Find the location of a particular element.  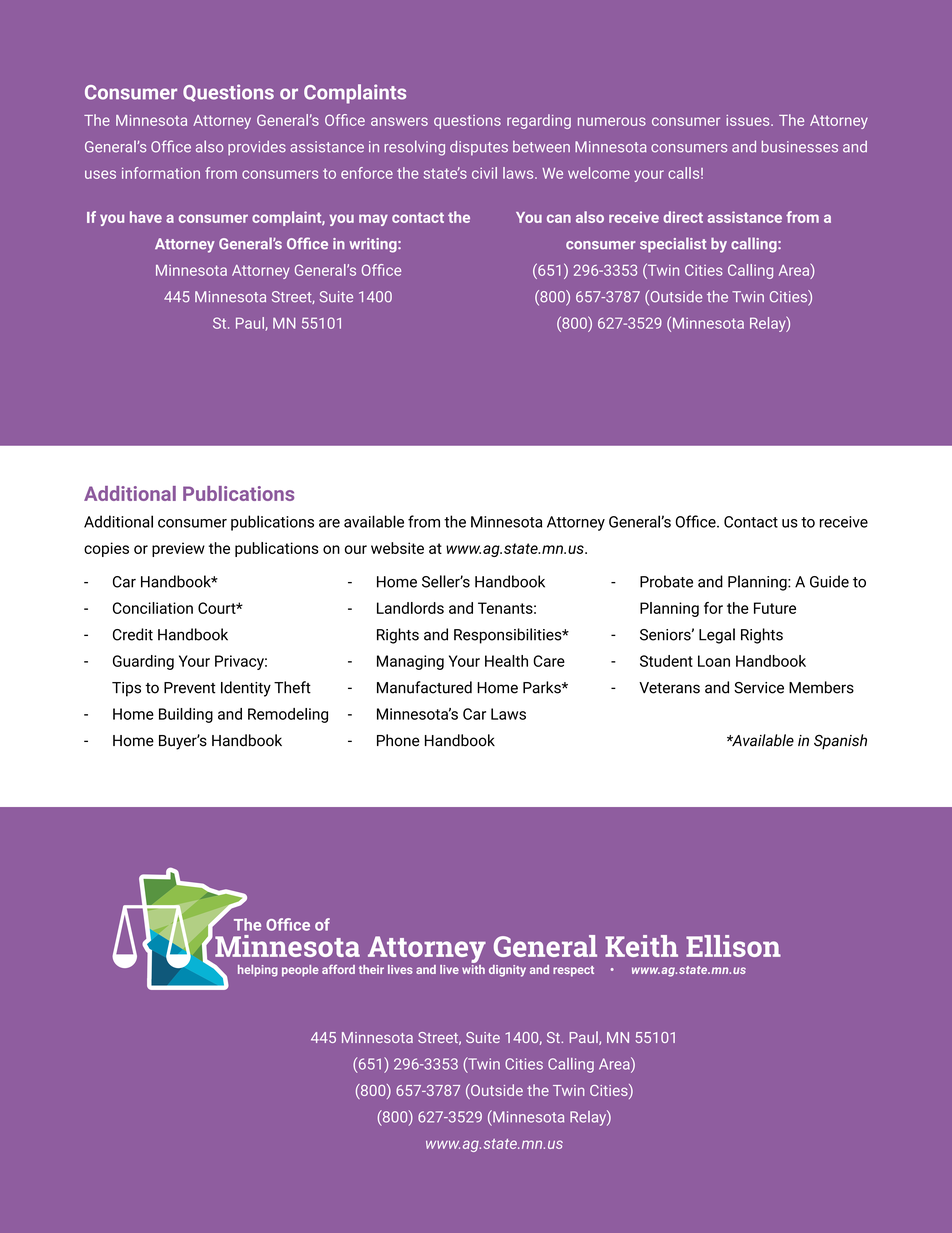

Health is located at coordinates (506, 661).
